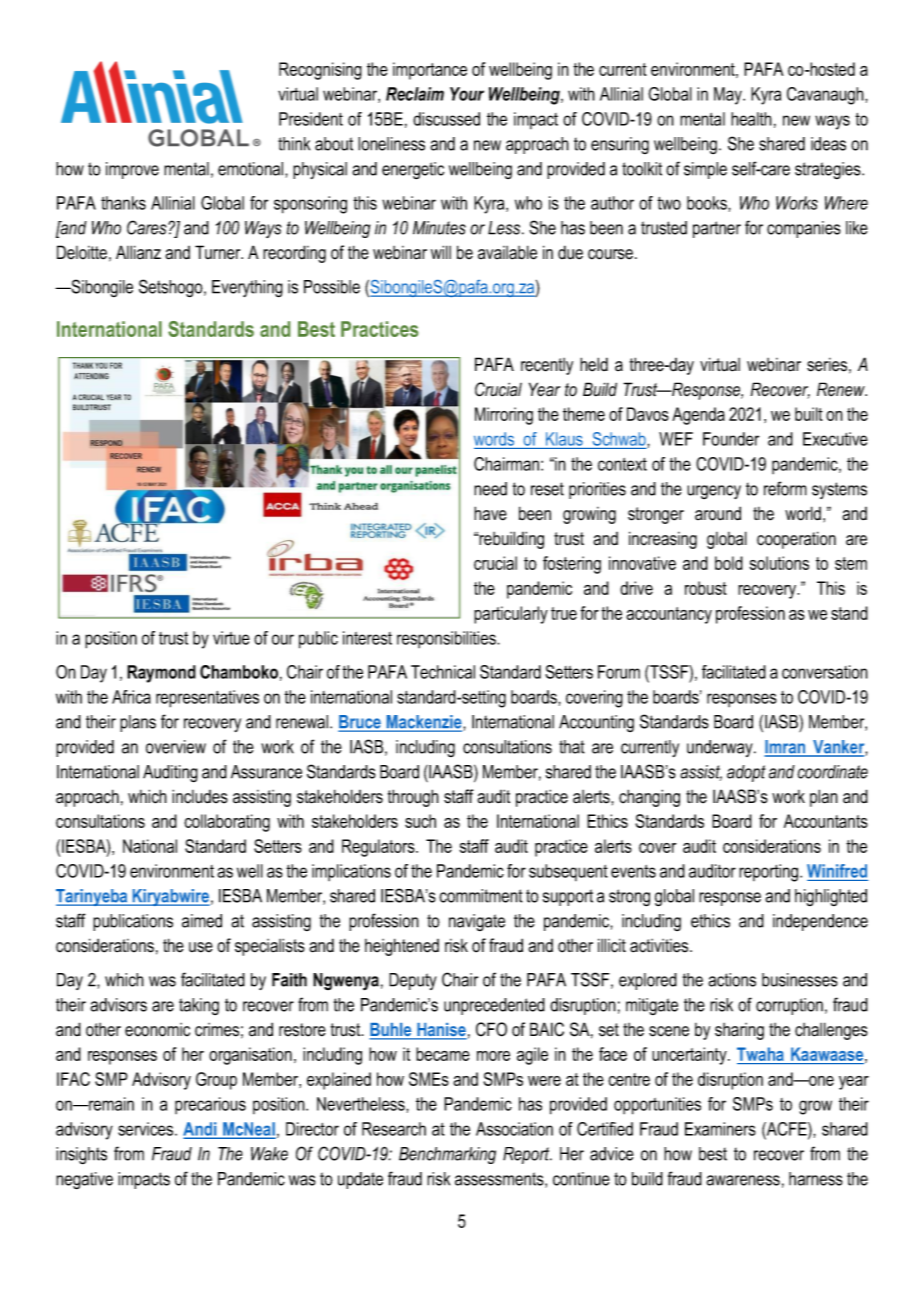 This screenshot has height=1308, width=924. What do you see at coordinates (201, 947) in the screenshot?
I see `use` at bounding box center [201, 947].
